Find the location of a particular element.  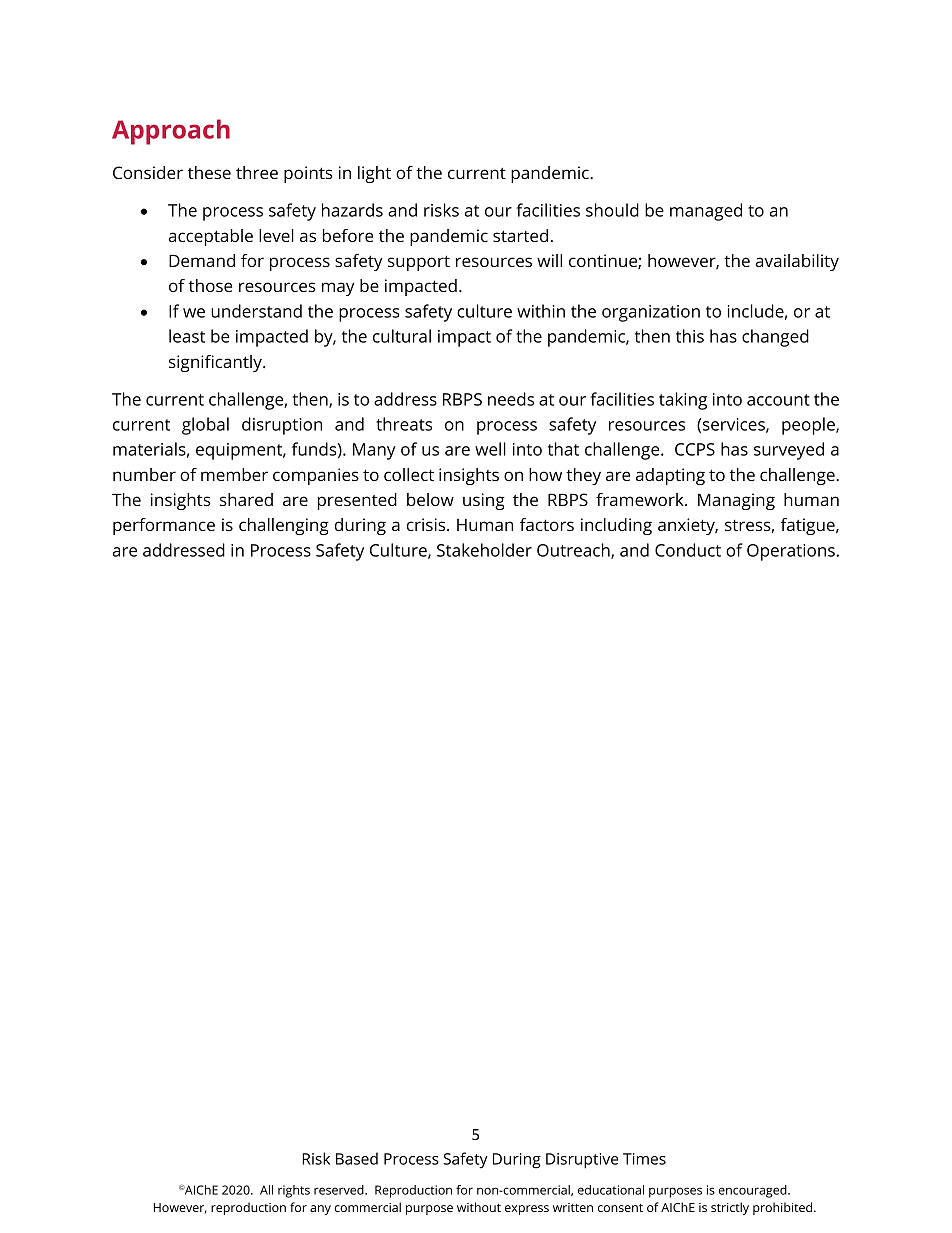

Disruptive is located at coordinates (582, 1161).
